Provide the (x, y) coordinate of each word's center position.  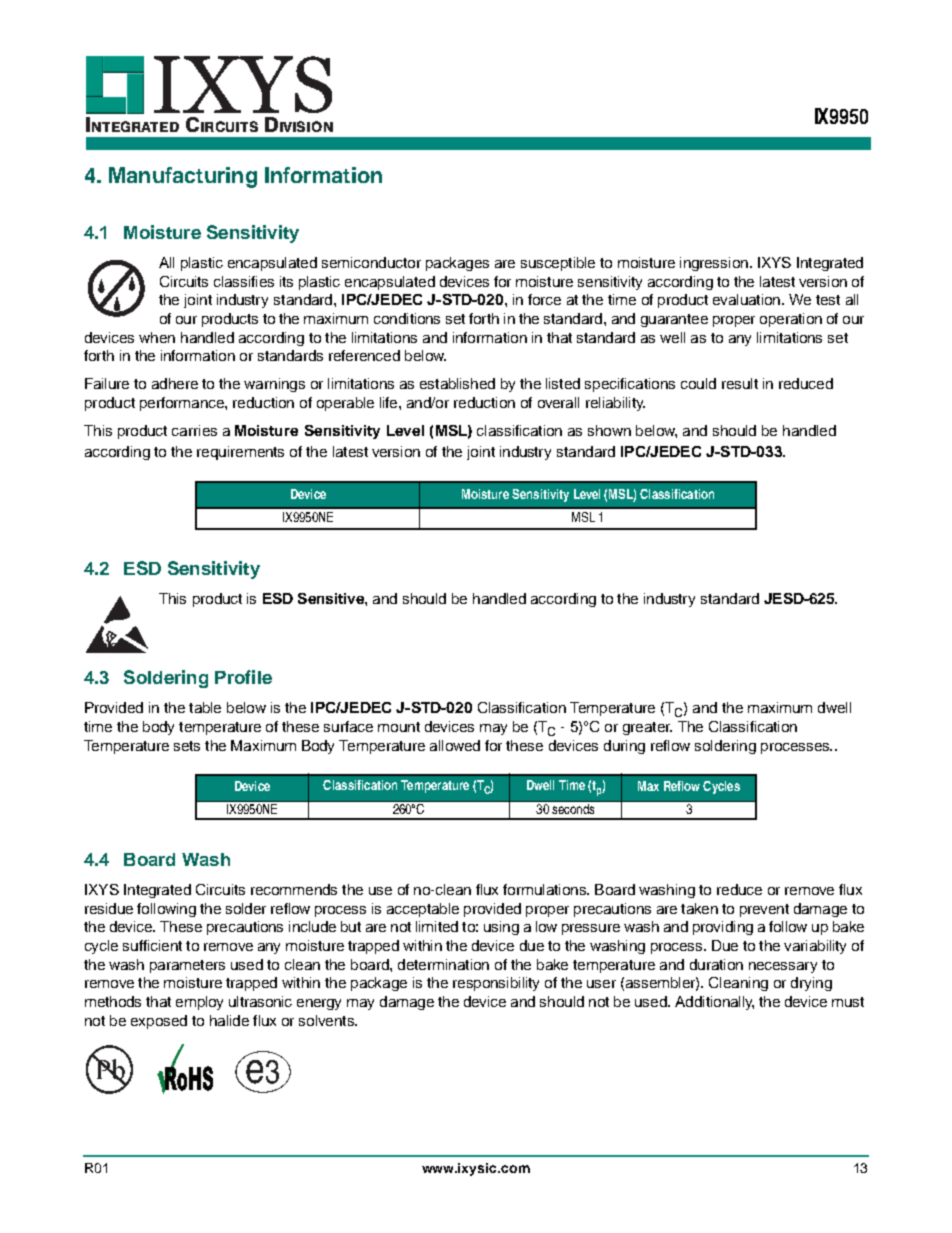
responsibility (496, 984)
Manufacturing (183, 177)
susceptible (558, 264)
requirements (240, 453)
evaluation (748, 299)
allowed (455, 745)
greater (647, 728)
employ (199, 1003)
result (740, 383)
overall (558, 402)
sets (187, 746)
